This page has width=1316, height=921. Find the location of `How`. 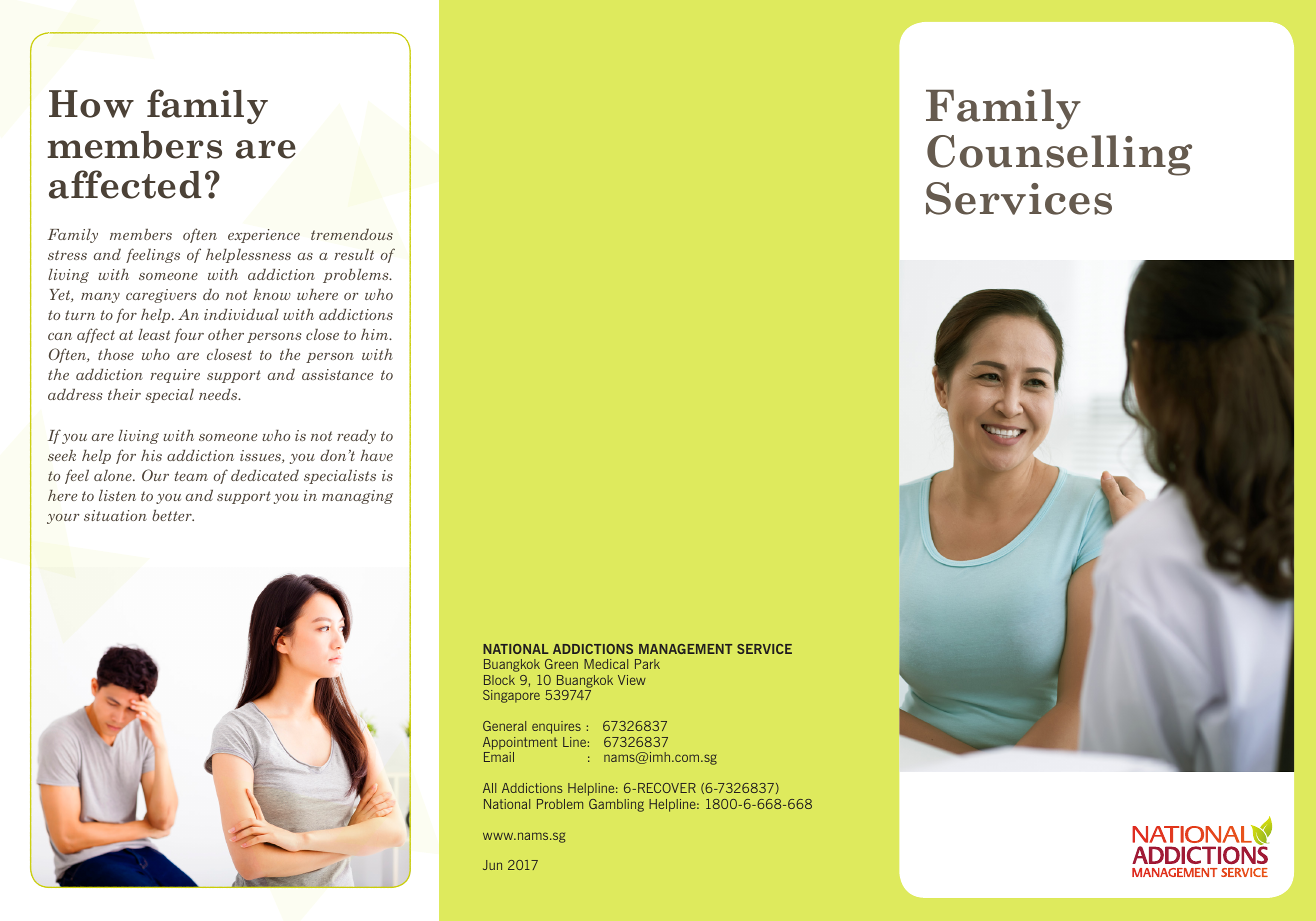

How is located at coordinates (91, 104).
